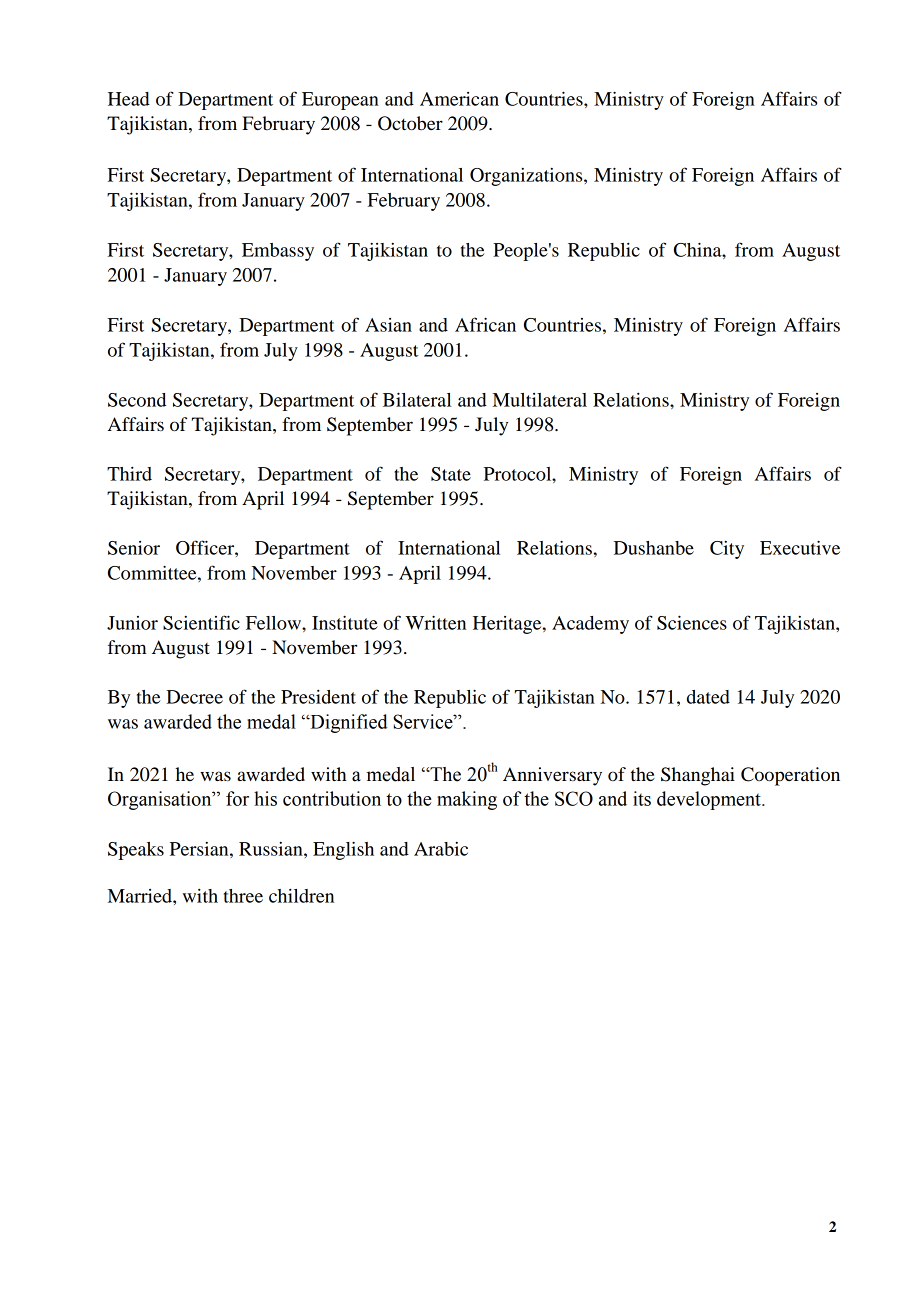 This screenshot has height=1309, width=924. What do you see at coordinates (727, 550) in the screenshot?
I see `City` at bounding box center [727, 550].
